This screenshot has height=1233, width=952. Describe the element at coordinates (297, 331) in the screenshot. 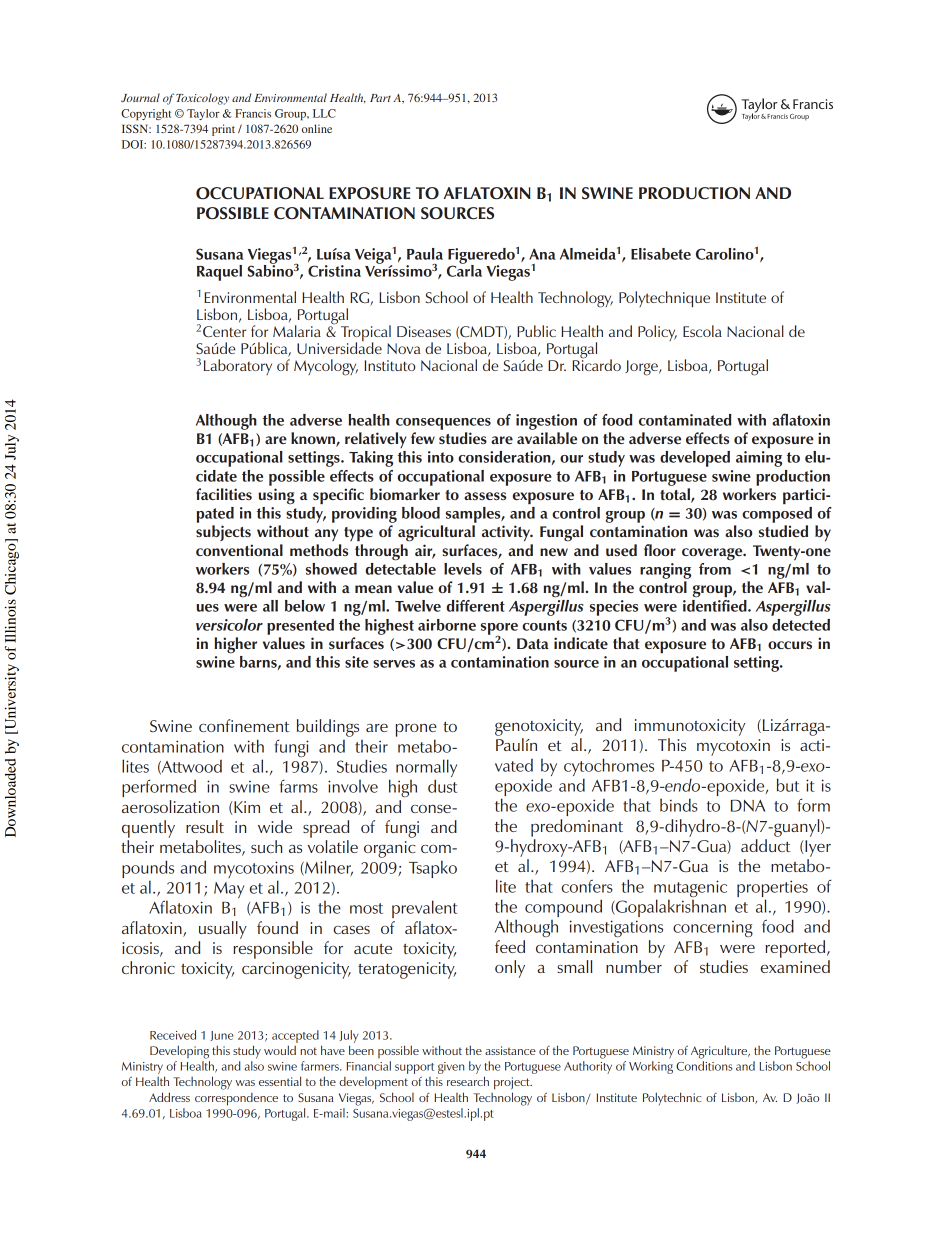

I see `Malaria` at that location.
